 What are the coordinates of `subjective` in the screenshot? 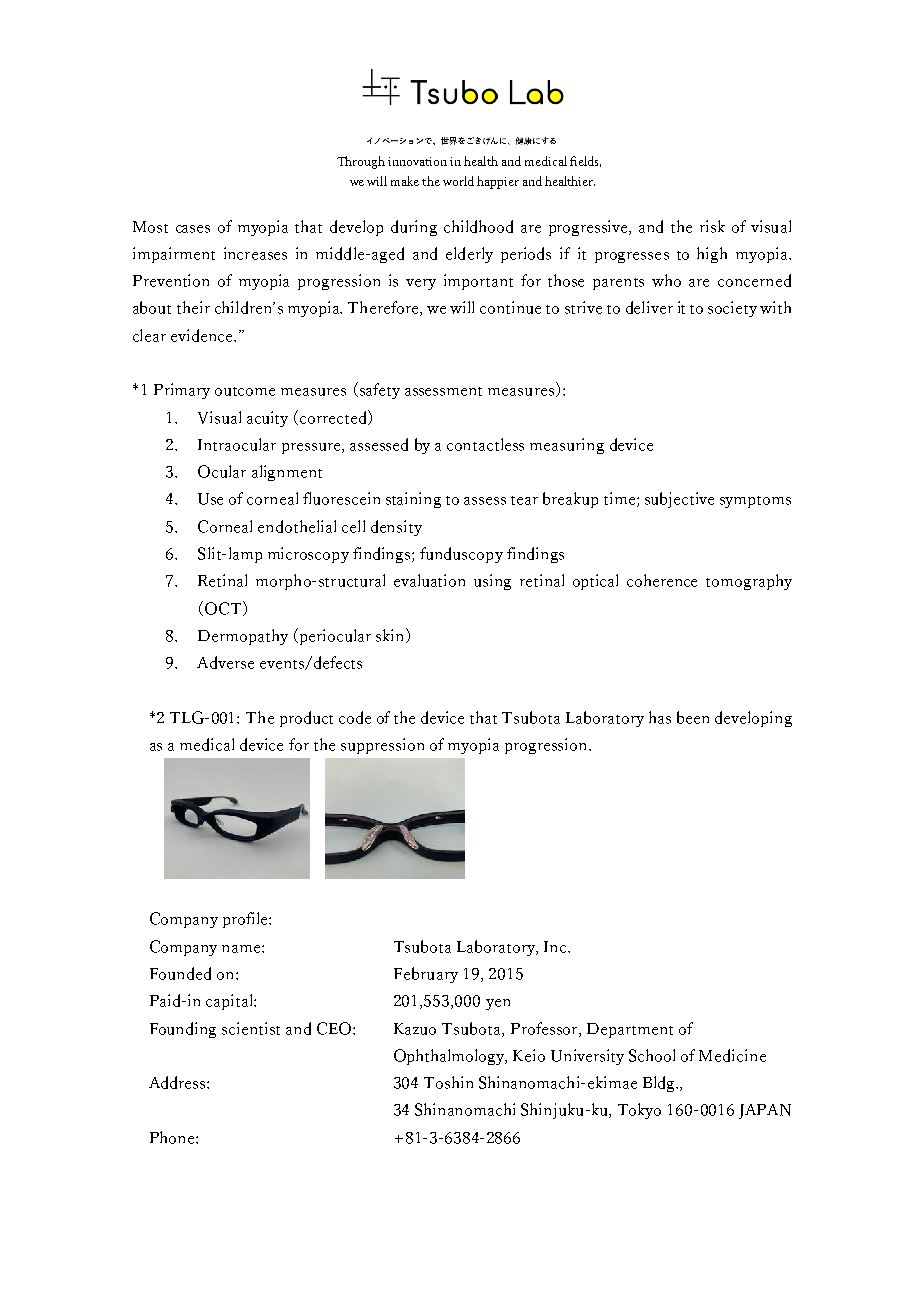 It's located at (679, 500).
